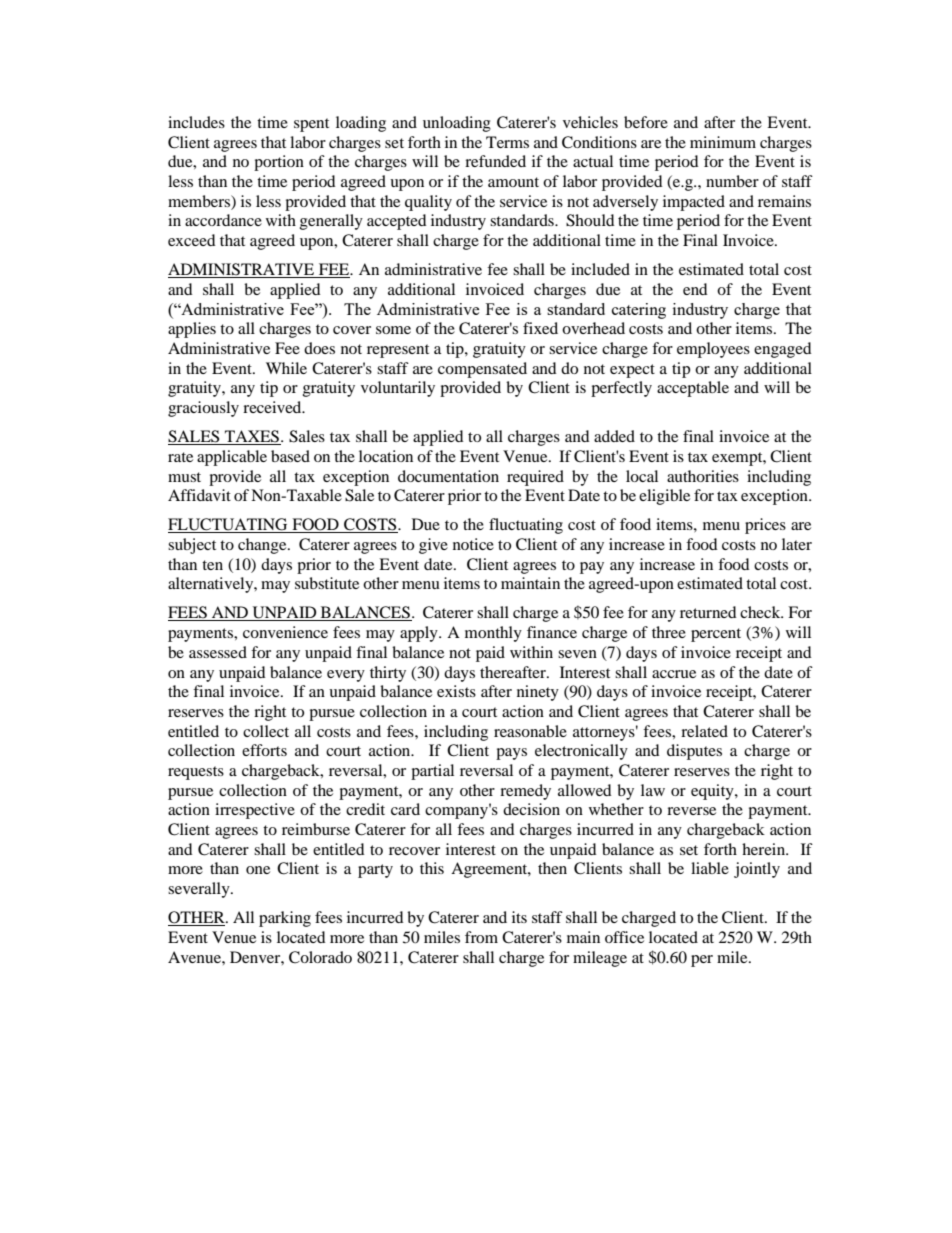 The height and width of the document is (1233, 952). Describe the element at coordinates (482, 370) in the document. I see `compensated` at that location.
